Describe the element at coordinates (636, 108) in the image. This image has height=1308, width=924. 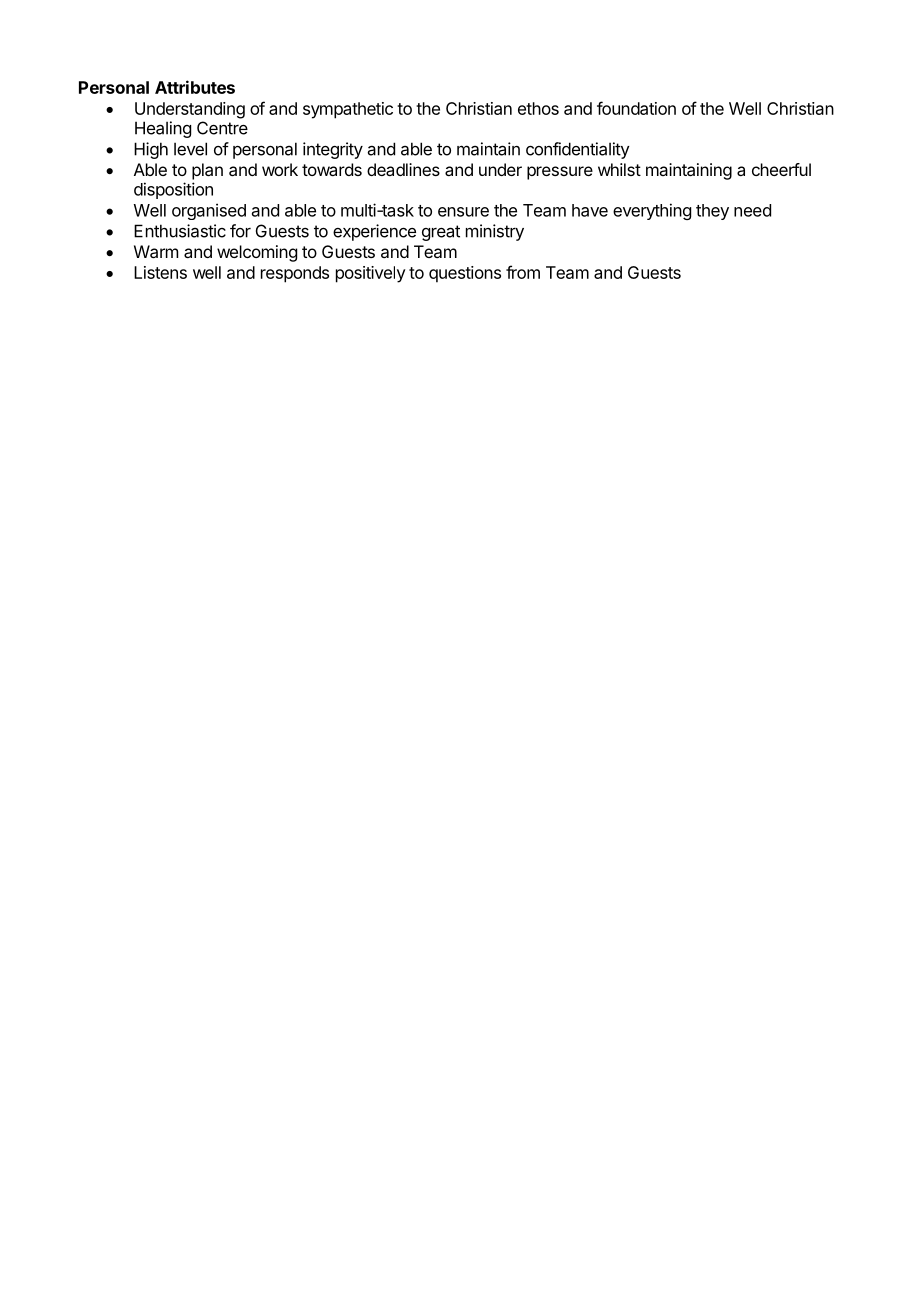
I see `foundation` at that location.
